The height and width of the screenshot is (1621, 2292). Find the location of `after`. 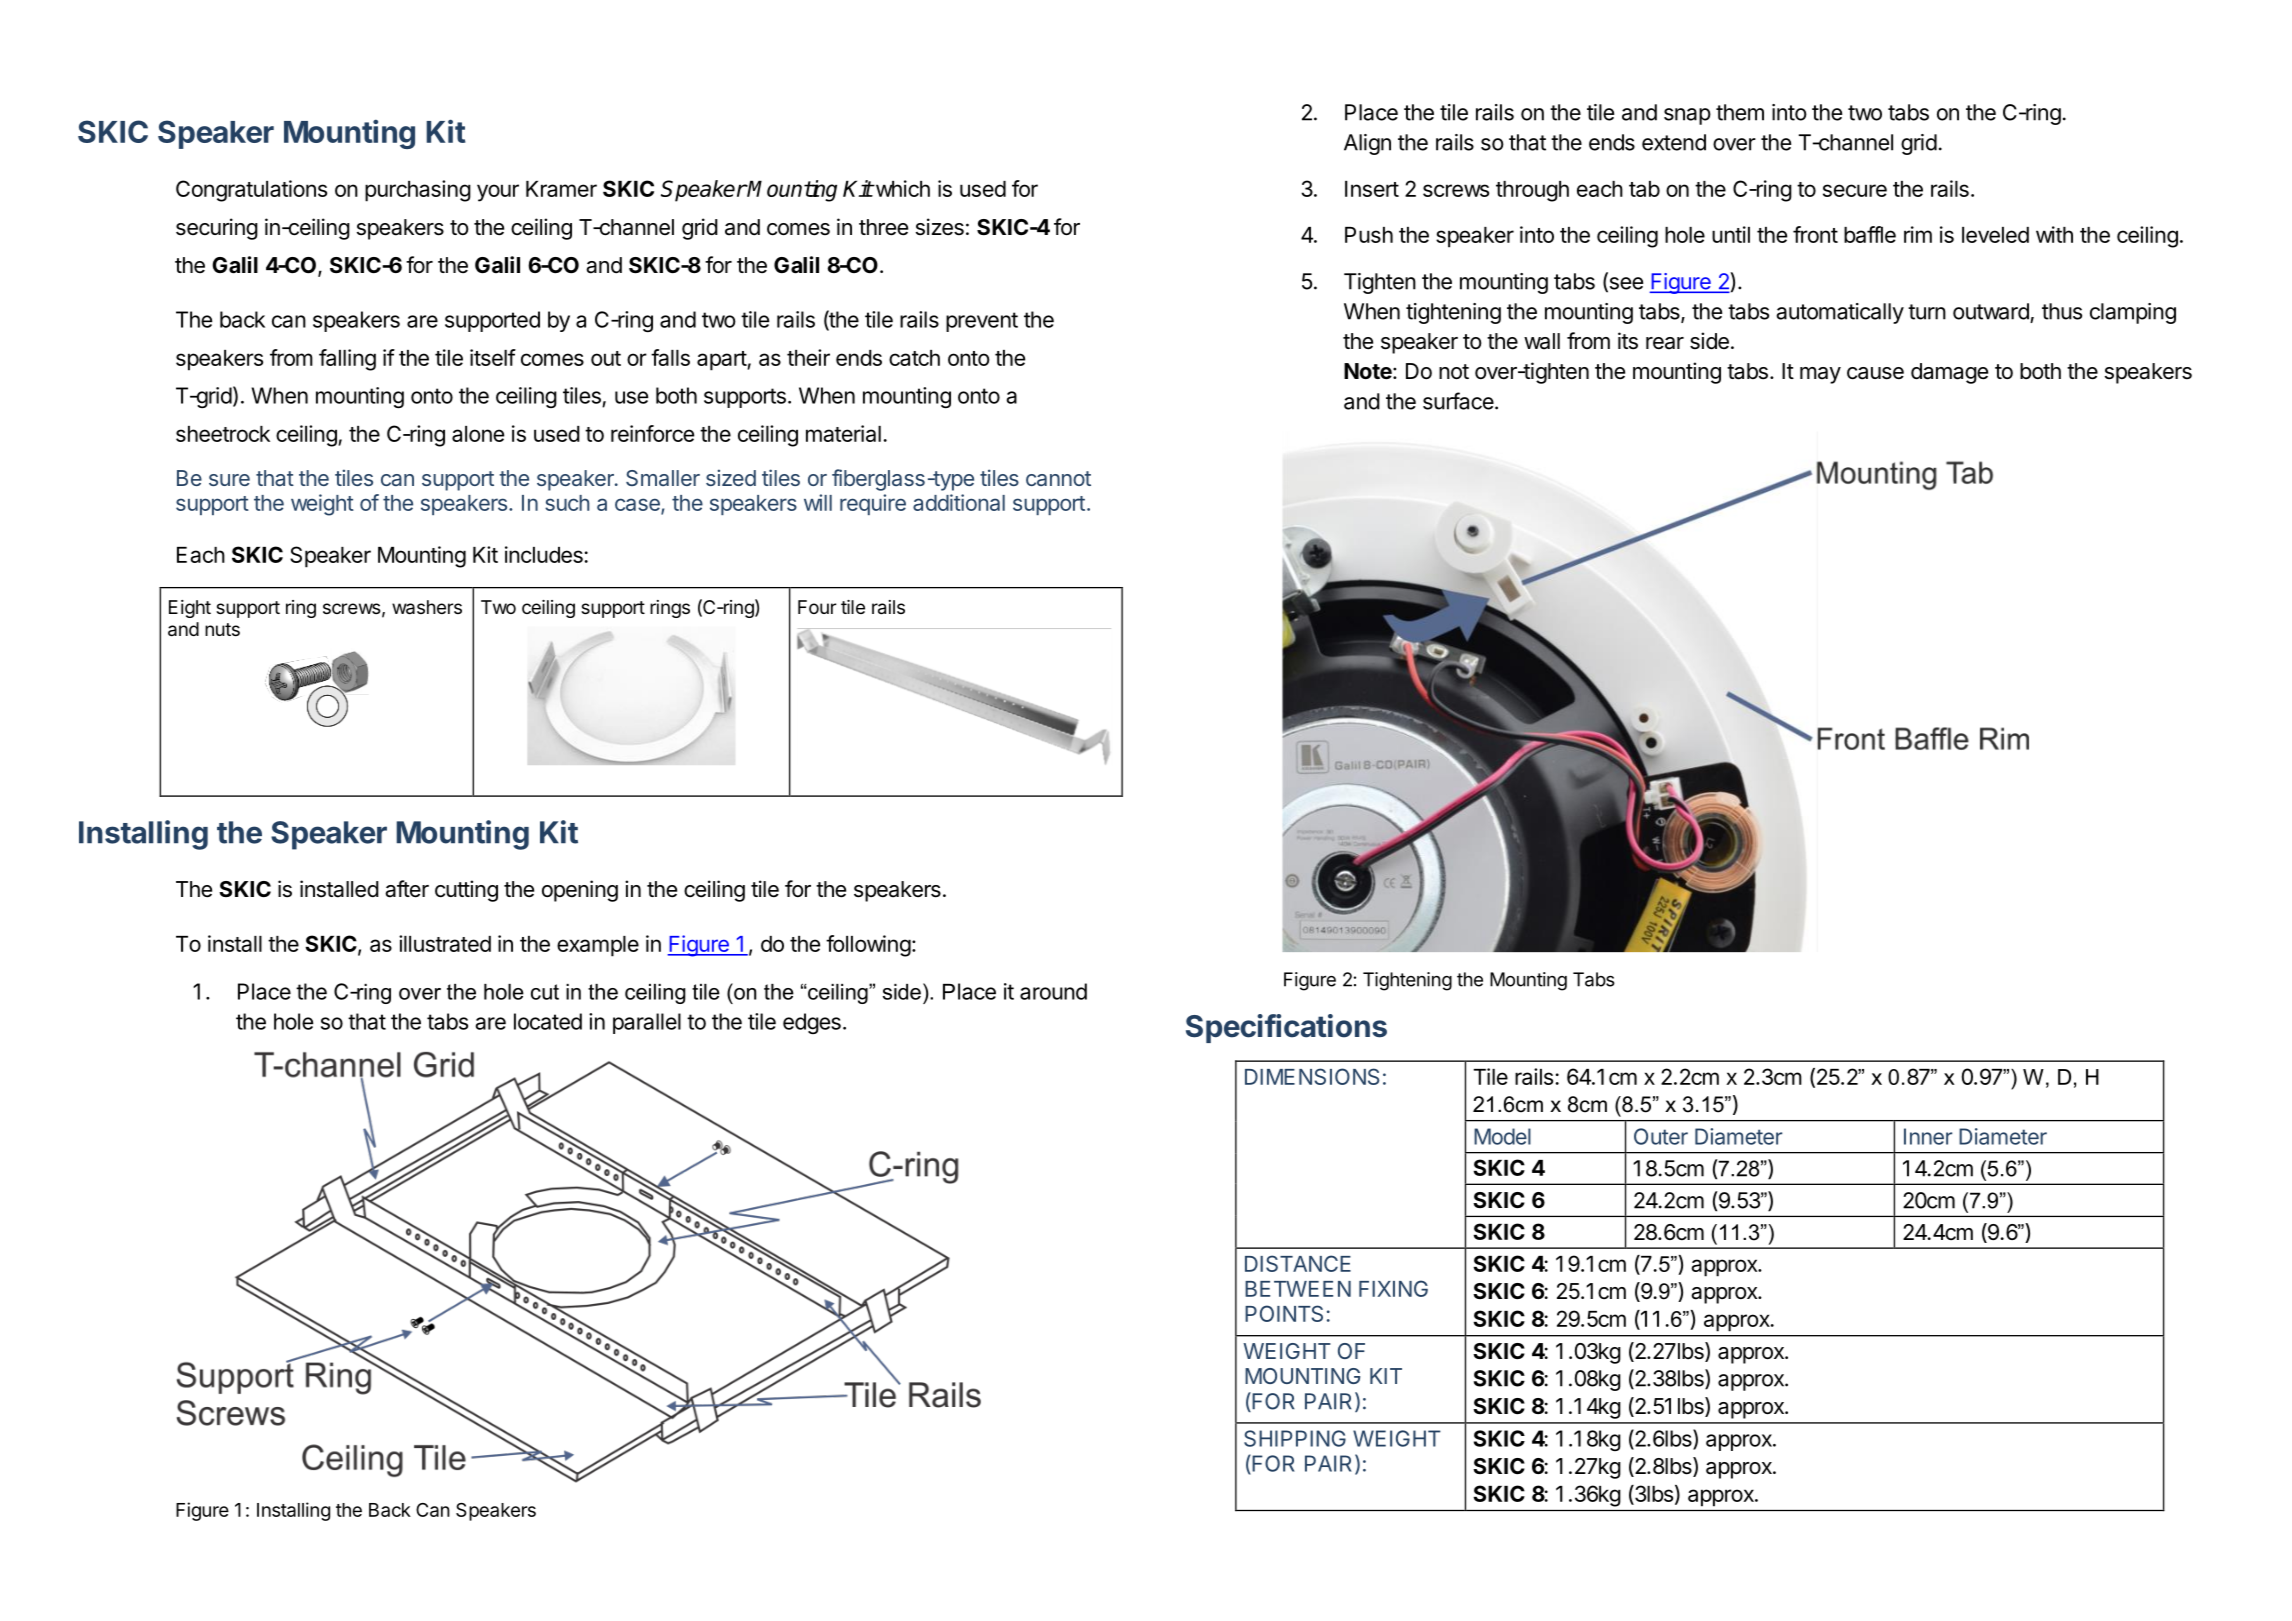

after is located at coordinates (407, 889).
